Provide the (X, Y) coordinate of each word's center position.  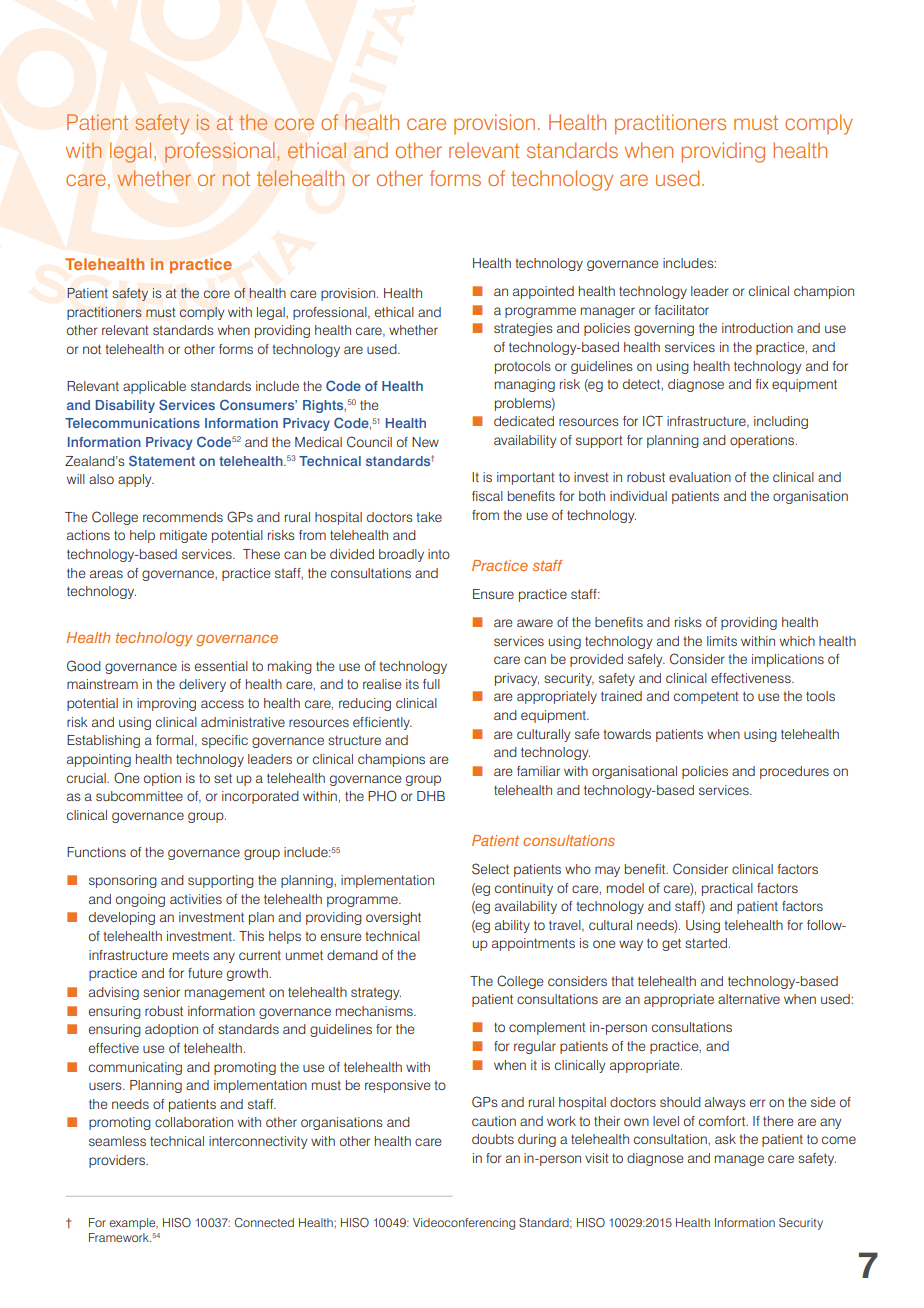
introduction (757, 328)
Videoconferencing (464, 1224)
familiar (538, 771)
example (133, 1224)
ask (725, 1139)
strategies (523, 329)
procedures (794, 772)
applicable (154, 387)
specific (225, 741)
